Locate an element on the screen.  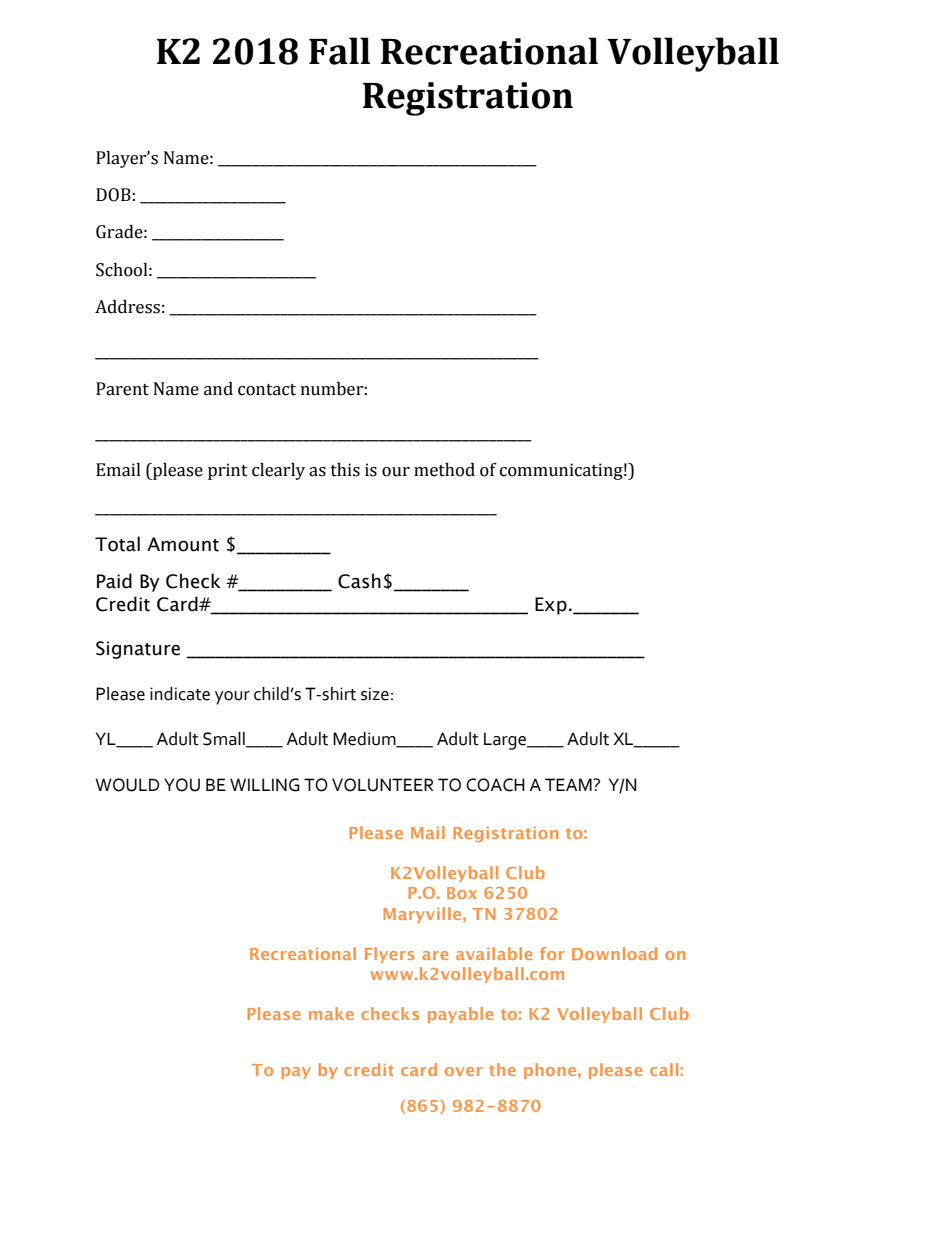
indicate is located at coordinates (180, 694).
